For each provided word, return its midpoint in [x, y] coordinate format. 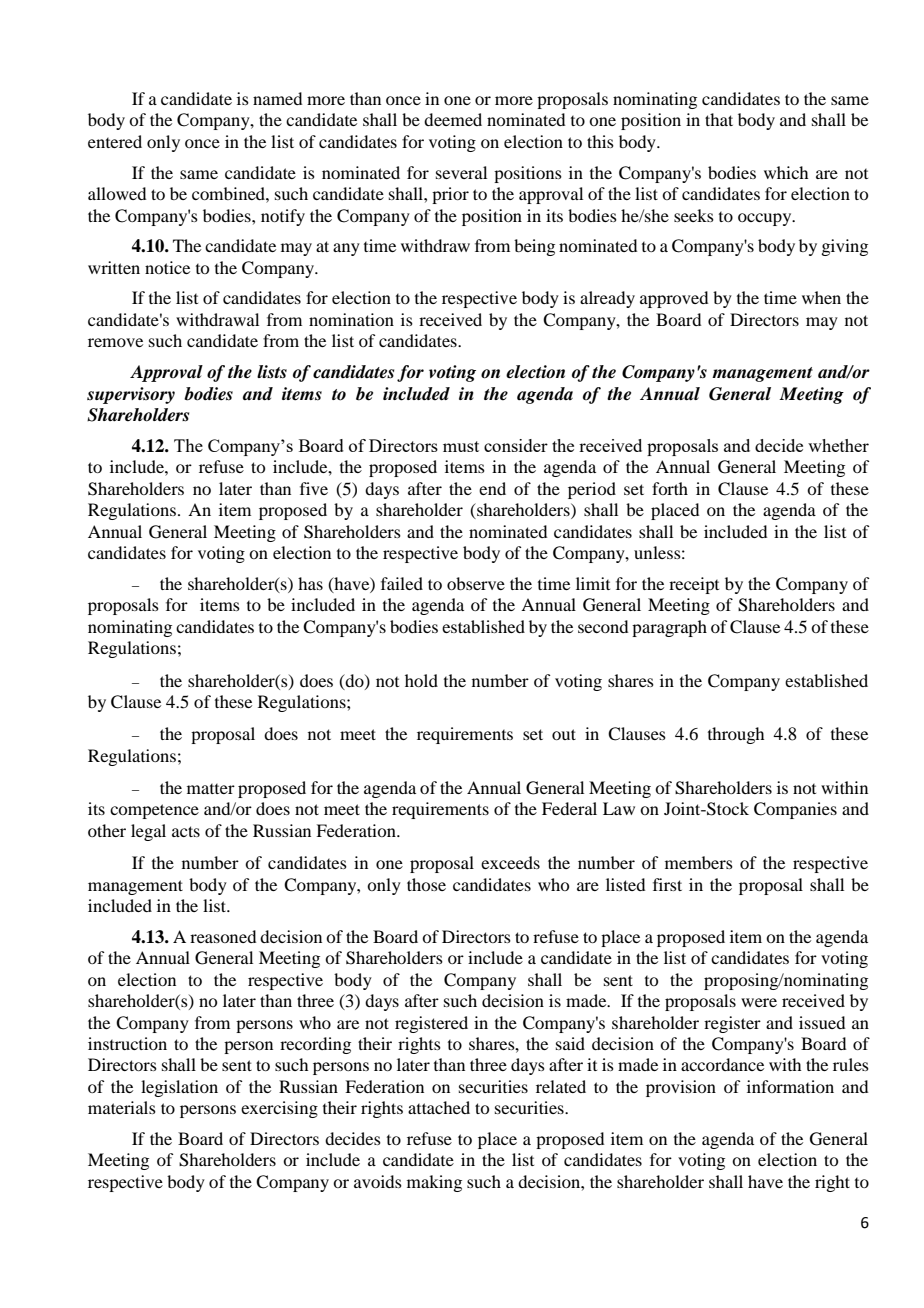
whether [838, 445]
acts [186, 831]
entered [115, 141]
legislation [179, 1088]
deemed [453, 119]
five [314, 488]
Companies [795, 810]
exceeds [510, 862]
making [434, 1183]
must [461, 446]
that [719, 119]
